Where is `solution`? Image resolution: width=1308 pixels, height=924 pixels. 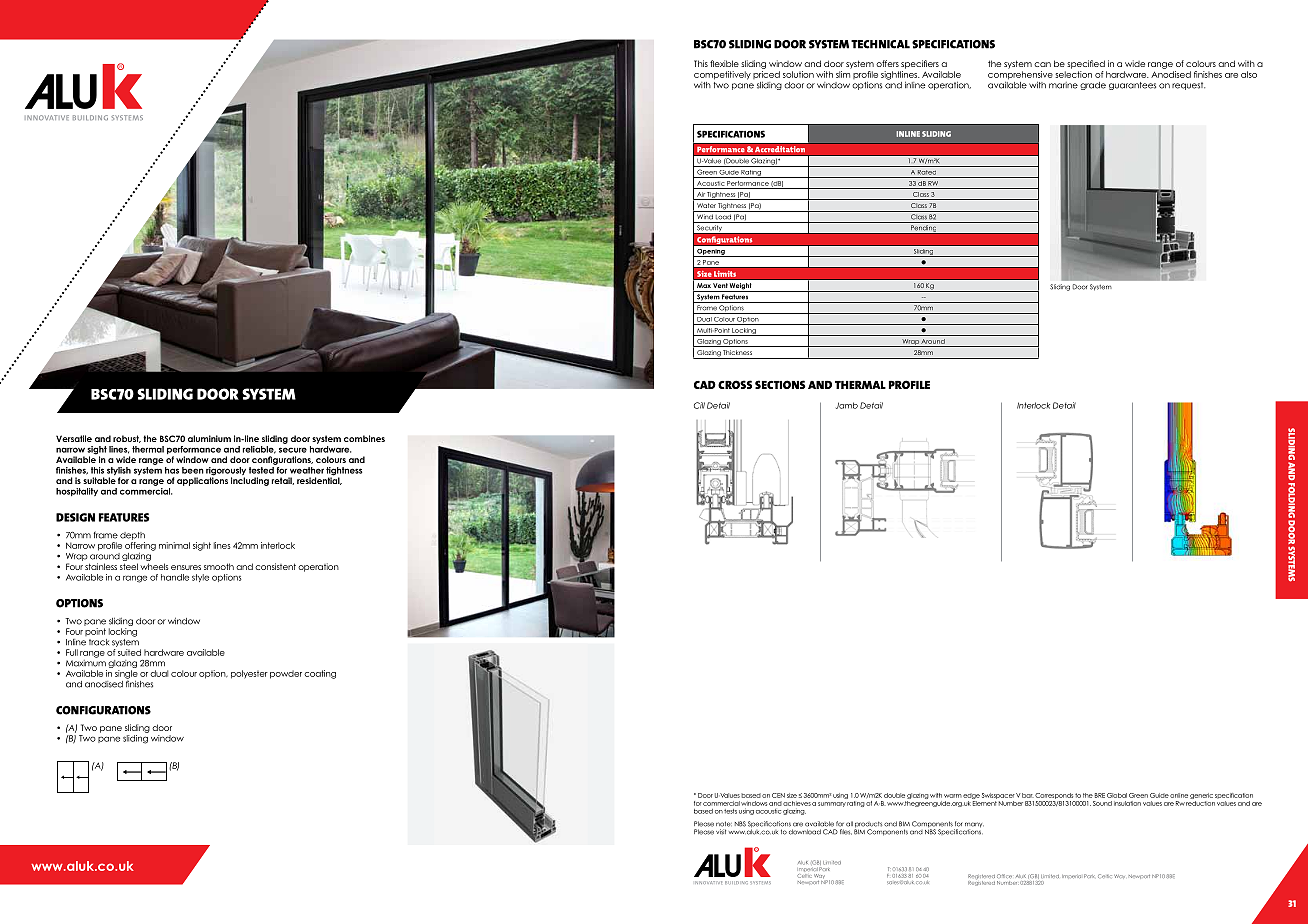
solution is located at coordinates (798, 74).
